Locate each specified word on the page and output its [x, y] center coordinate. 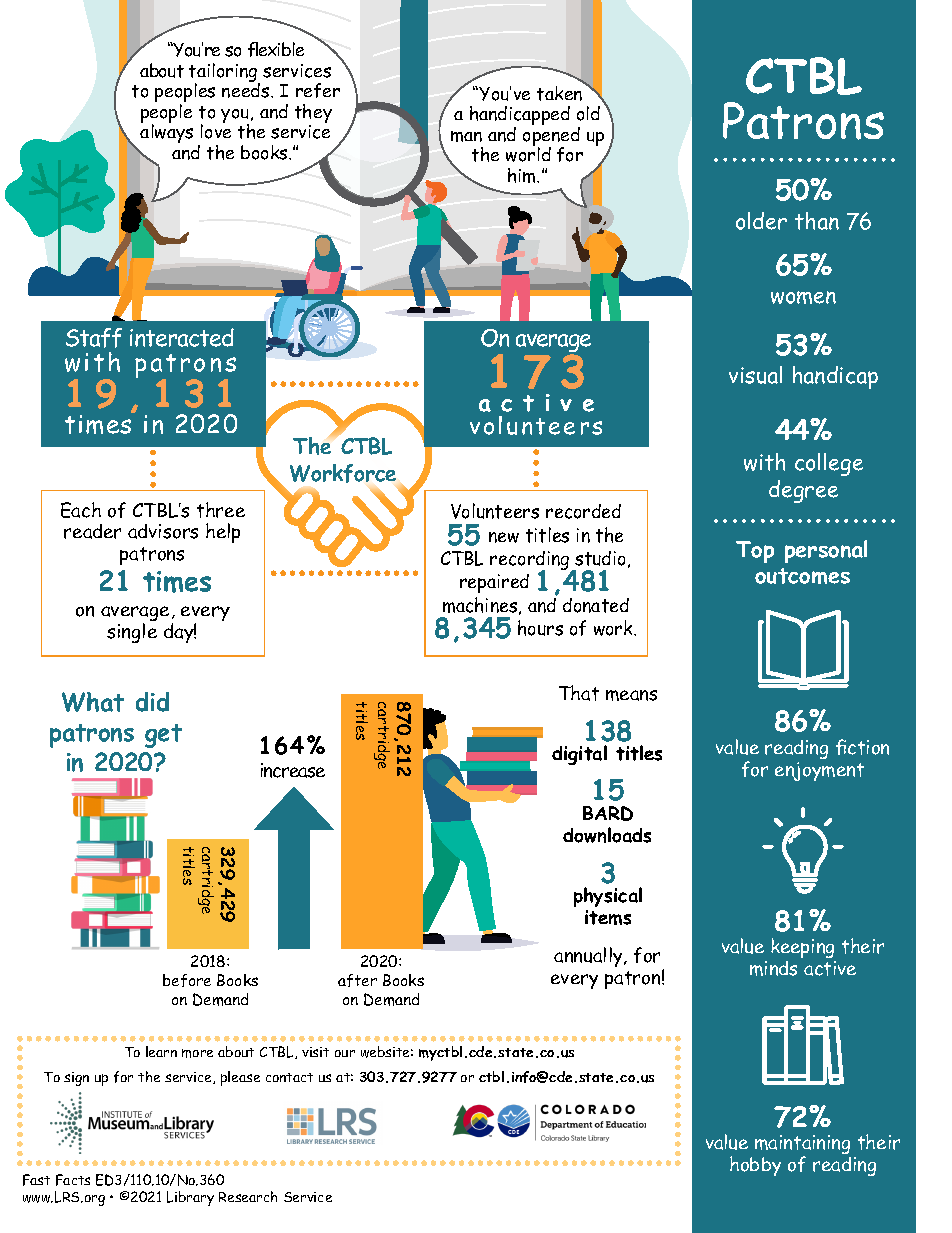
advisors [163, 531]
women [803, 297]
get [163, 736]
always [166, 132]
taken [561, 92]
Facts [73, 1180]
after [357, 980]
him [523, 175]
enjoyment [819, 771]
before [187, 980]
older [761, 221]
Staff [94, 338]
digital [579, 755]
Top [755, 552]
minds [773, 968]
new [504, 537]
